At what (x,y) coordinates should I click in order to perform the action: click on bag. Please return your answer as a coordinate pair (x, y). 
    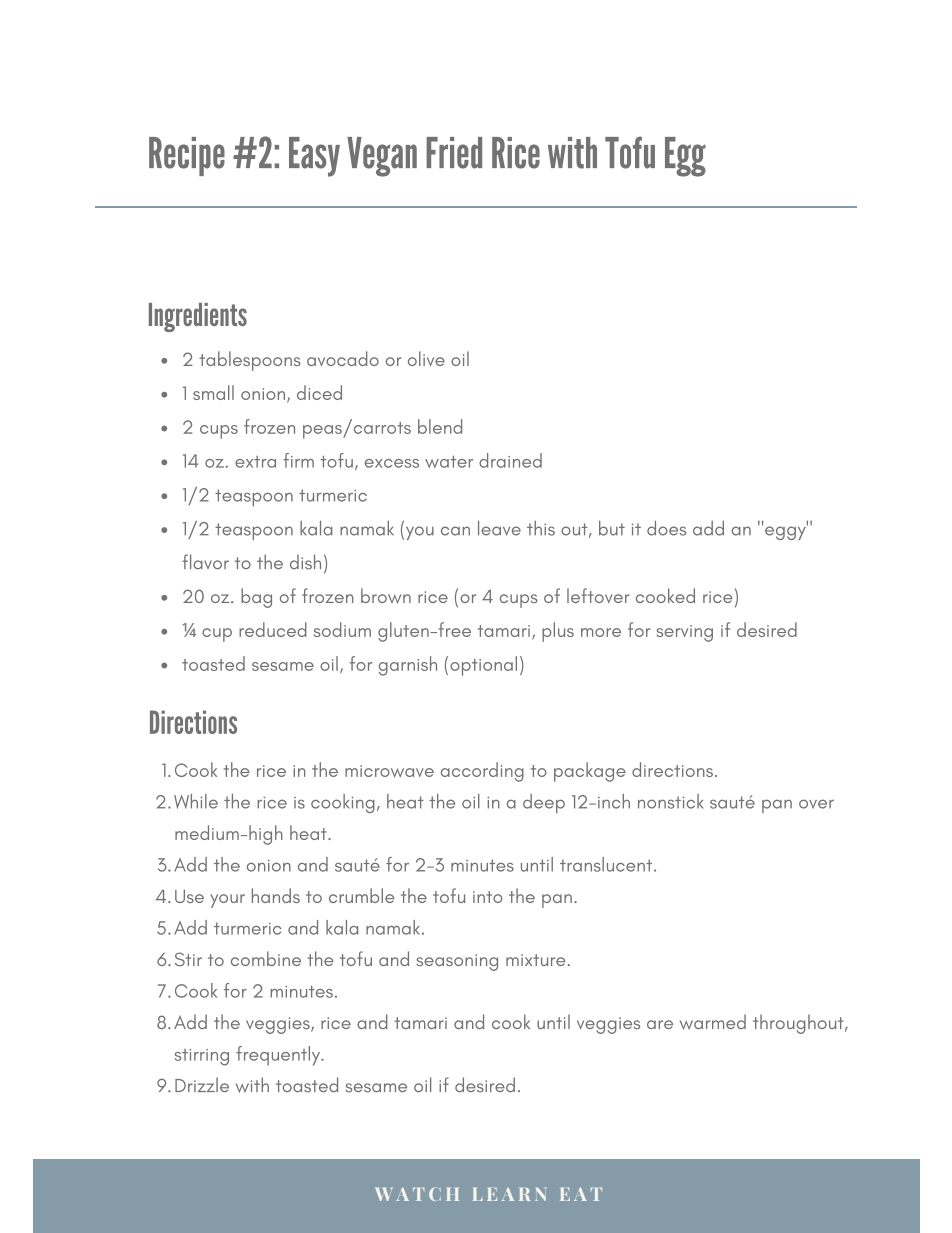
    Looking at the image, I should click on (256, 598).
